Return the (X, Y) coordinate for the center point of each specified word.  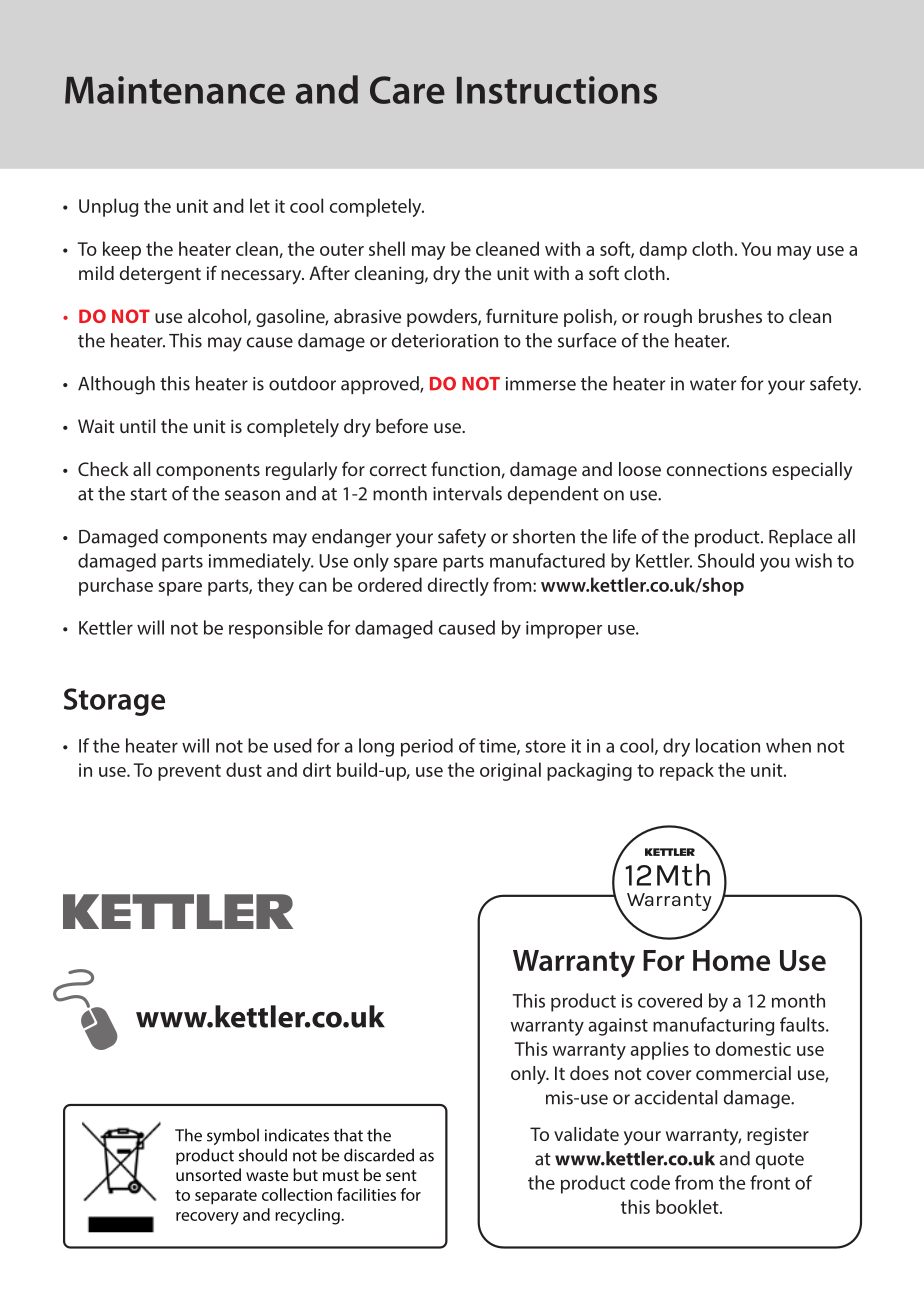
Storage (114, 702)
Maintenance (175, 90)
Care (407, 90)
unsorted (208, 1174)
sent (401, 1175)
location (728, 745)
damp (663, 250)
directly (458, 586)
